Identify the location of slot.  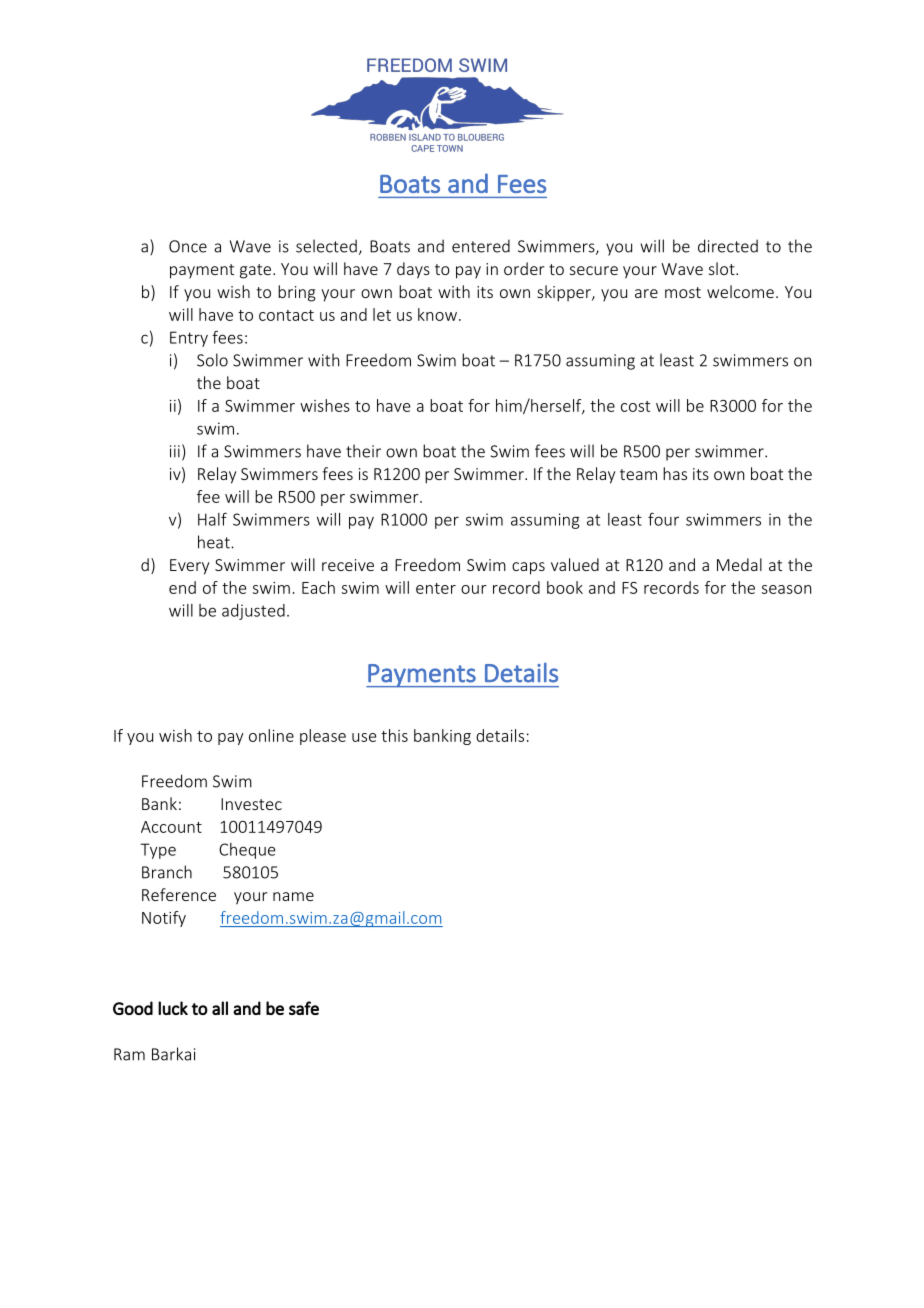
(723, 268).
